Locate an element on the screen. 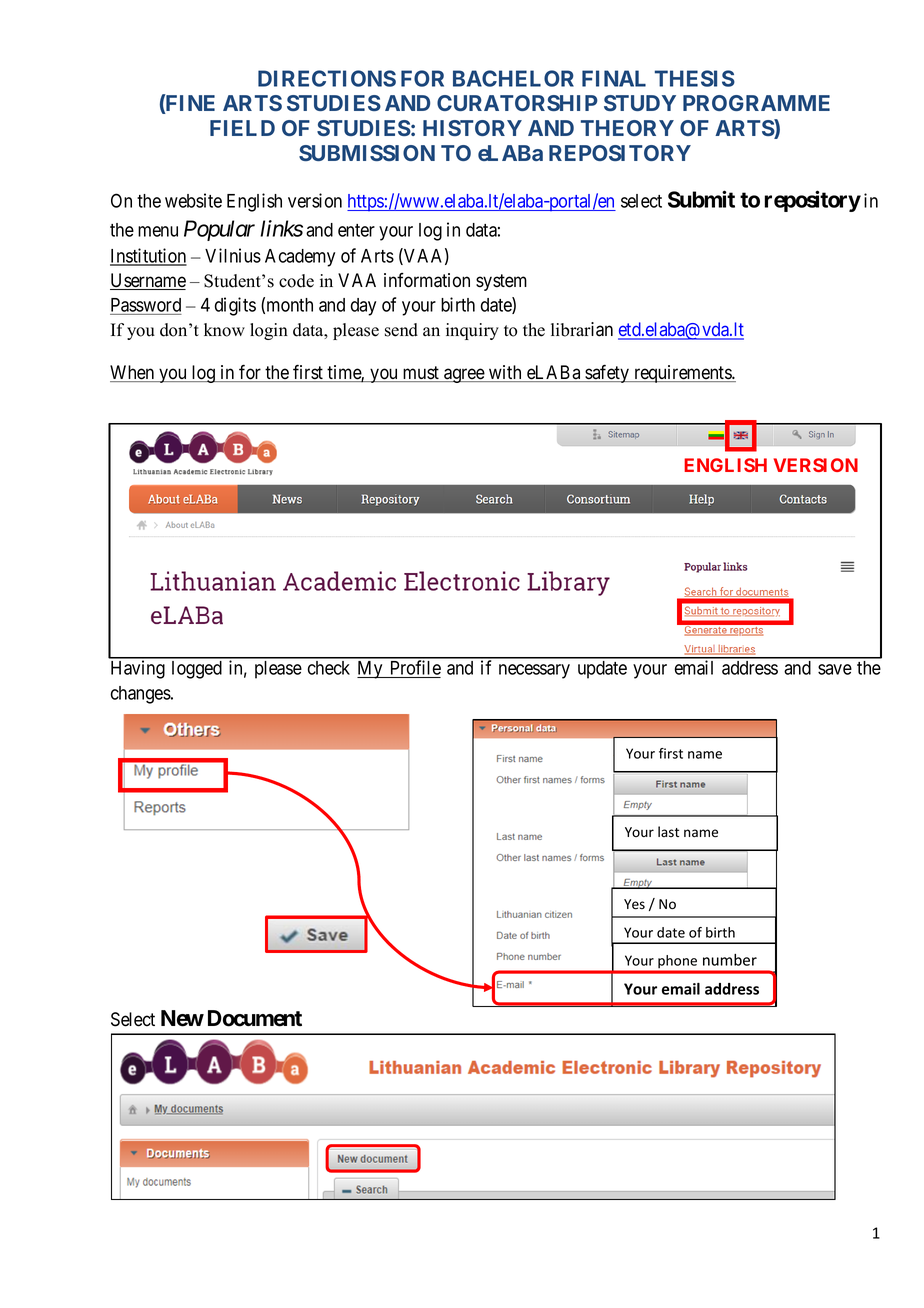 The height and width of the screenshot is (1308, 924). save is located at coordinates (835, 669).
